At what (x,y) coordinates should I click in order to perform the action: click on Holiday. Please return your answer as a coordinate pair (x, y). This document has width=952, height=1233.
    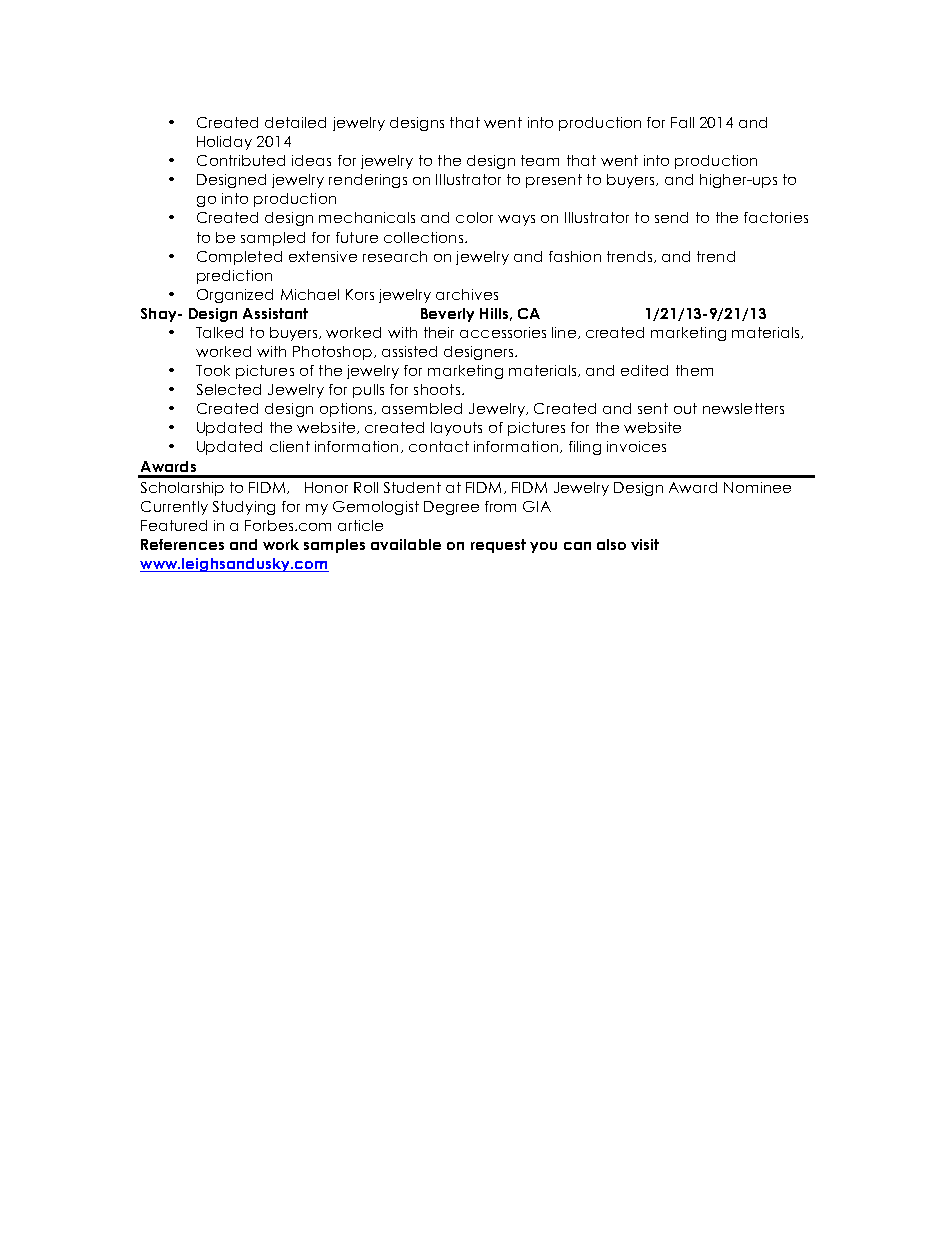
    Looking at the image, I should click on (224, 143).
